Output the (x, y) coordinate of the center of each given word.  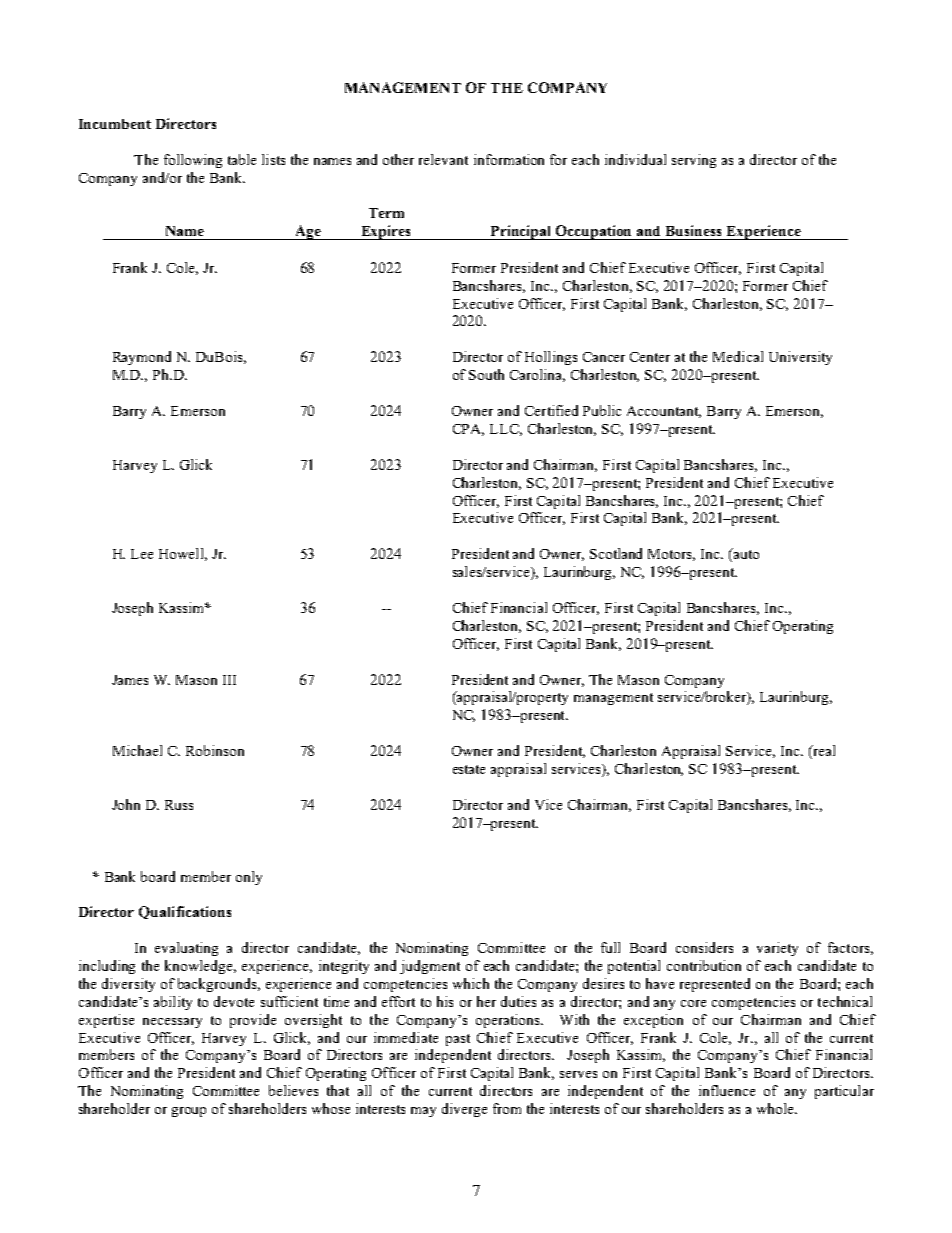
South (486, 374)
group (189, 1112)
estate (469, 769)
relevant (443, 159)
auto (745, 553)
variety (777, 949)
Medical (738, 356)
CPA (468, 430)
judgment (430, 967)
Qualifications (185, 912)
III (229, 680)
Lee (142, 554)
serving (694, 161)
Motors (671, 555)
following (193, 161)
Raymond (142, 358)
